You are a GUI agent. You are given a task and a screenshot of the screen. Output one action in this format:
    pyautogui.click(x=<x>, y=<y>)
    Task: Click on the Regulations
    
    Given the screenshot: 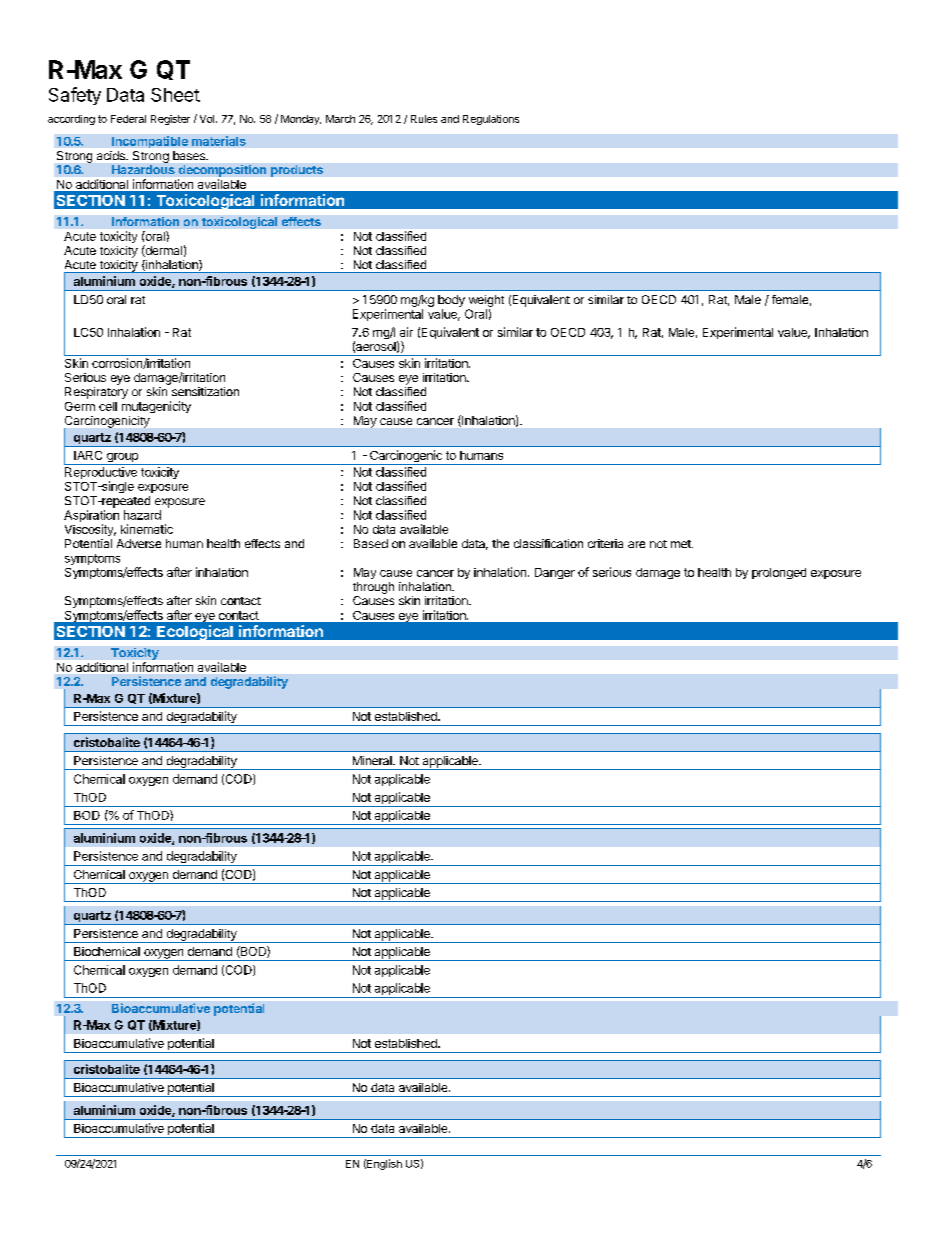 What is the action you would take?
    pyautogui.click(x=491, y=120)
